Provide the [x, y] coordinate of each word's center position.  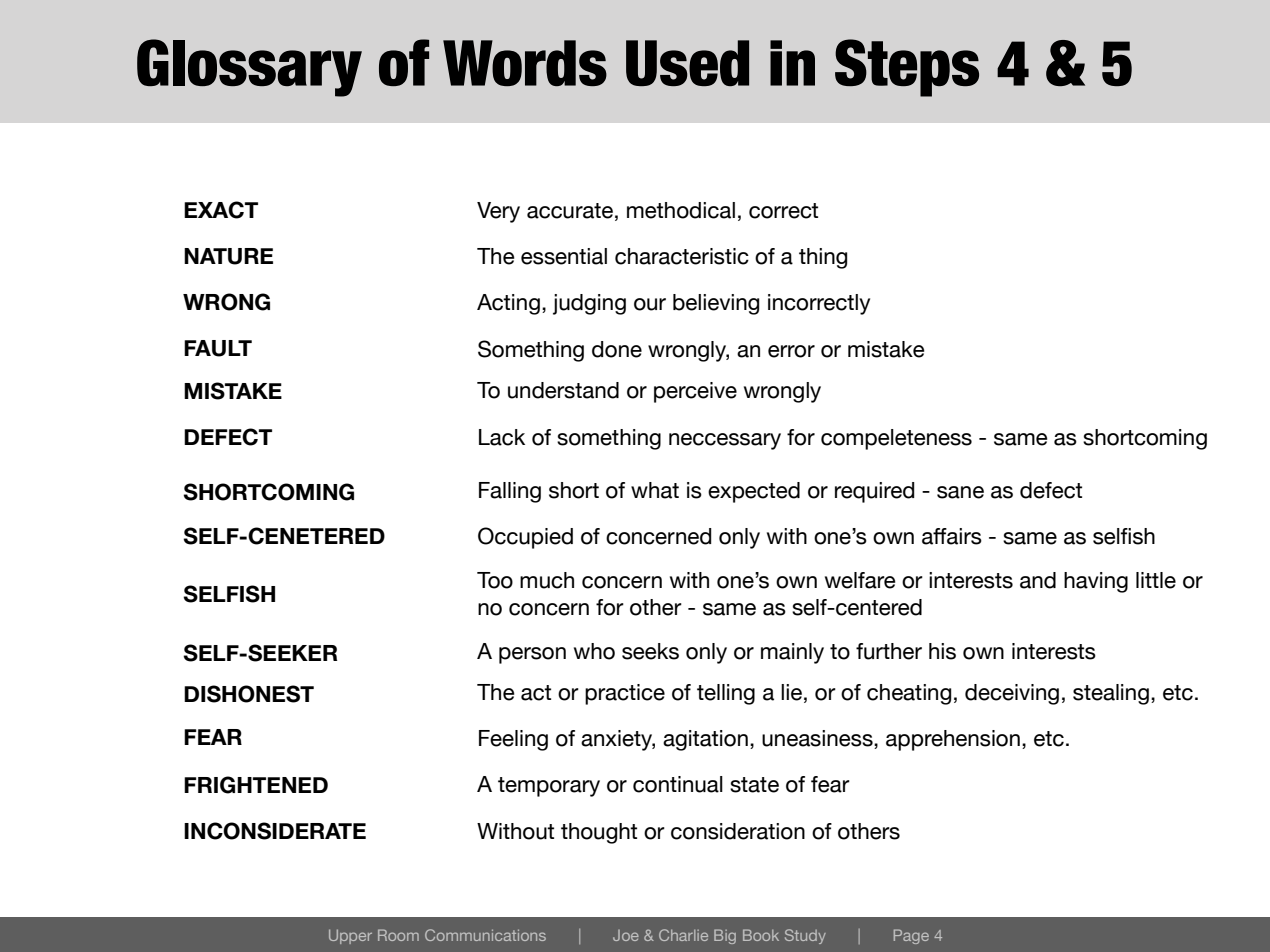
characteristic [682, 256]
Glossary [249, 68]
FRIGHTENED [256, 785]
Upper [350, 936]
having [1096, 582]
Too [495, 580]
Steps [907, 68]
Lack [502, 437]
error [791, 351]
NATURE [228, 256]
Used [687, 63]
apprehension [953, 740]
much [547, 580]
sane [960, 492]
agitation [705, 740]
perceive [695, 392]
